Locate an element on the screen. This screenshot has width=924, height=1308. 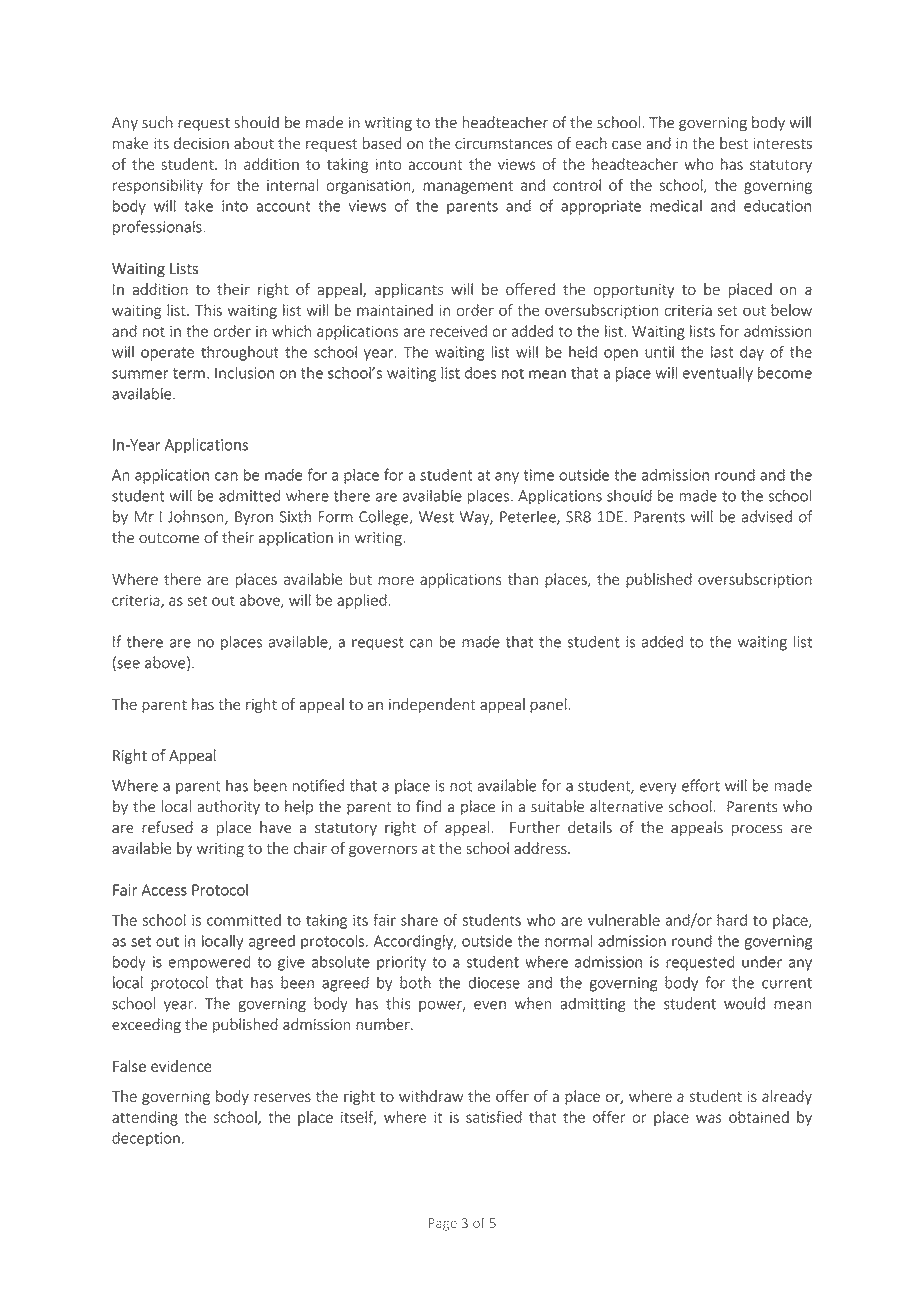
management is located at coordinates (468, 187).
